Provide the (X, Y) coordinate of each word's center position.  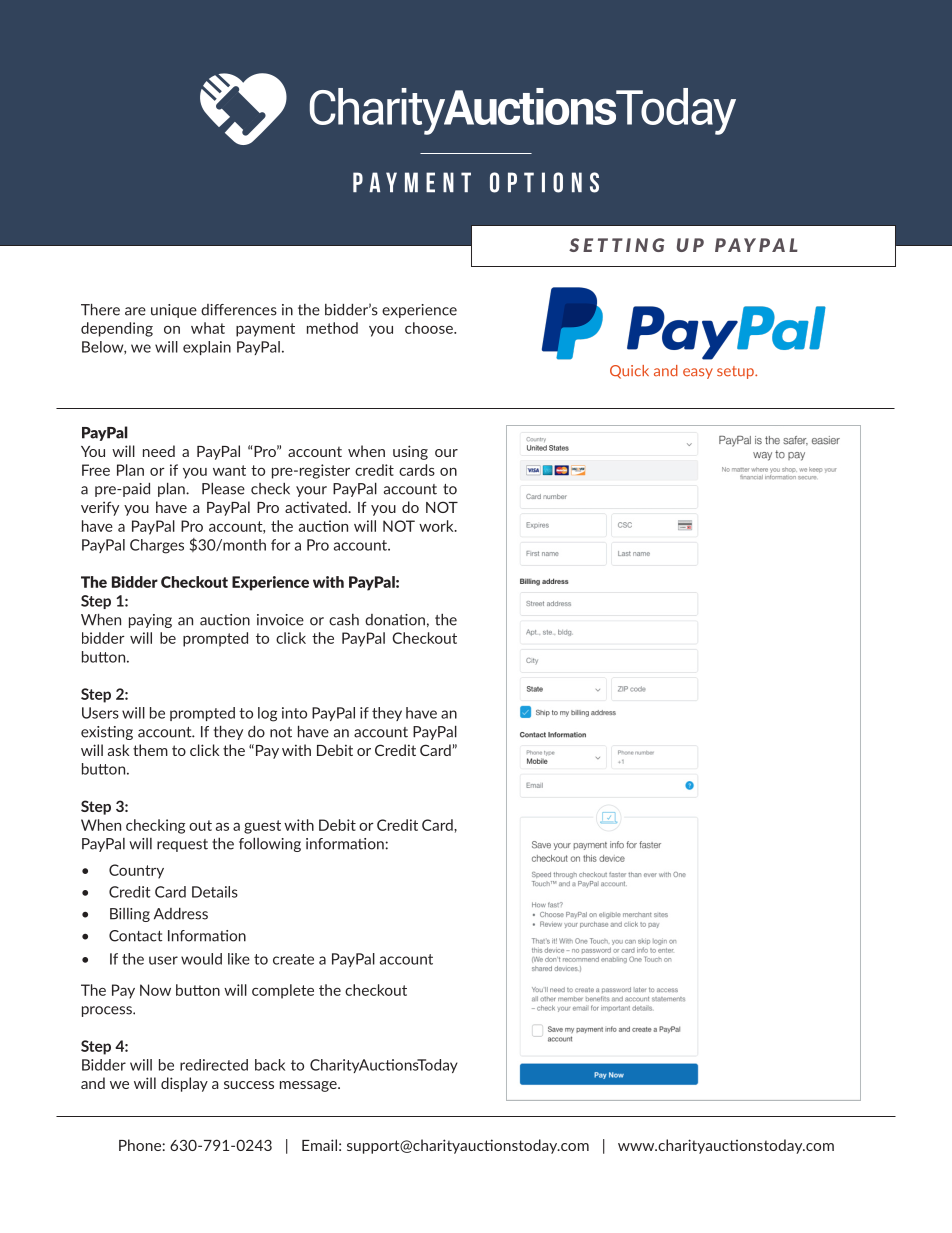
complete (283, 991)
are (135, 311)
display (184, 1084)
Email (319, 1145)
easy (698, 373)
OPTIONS (544, 182)
